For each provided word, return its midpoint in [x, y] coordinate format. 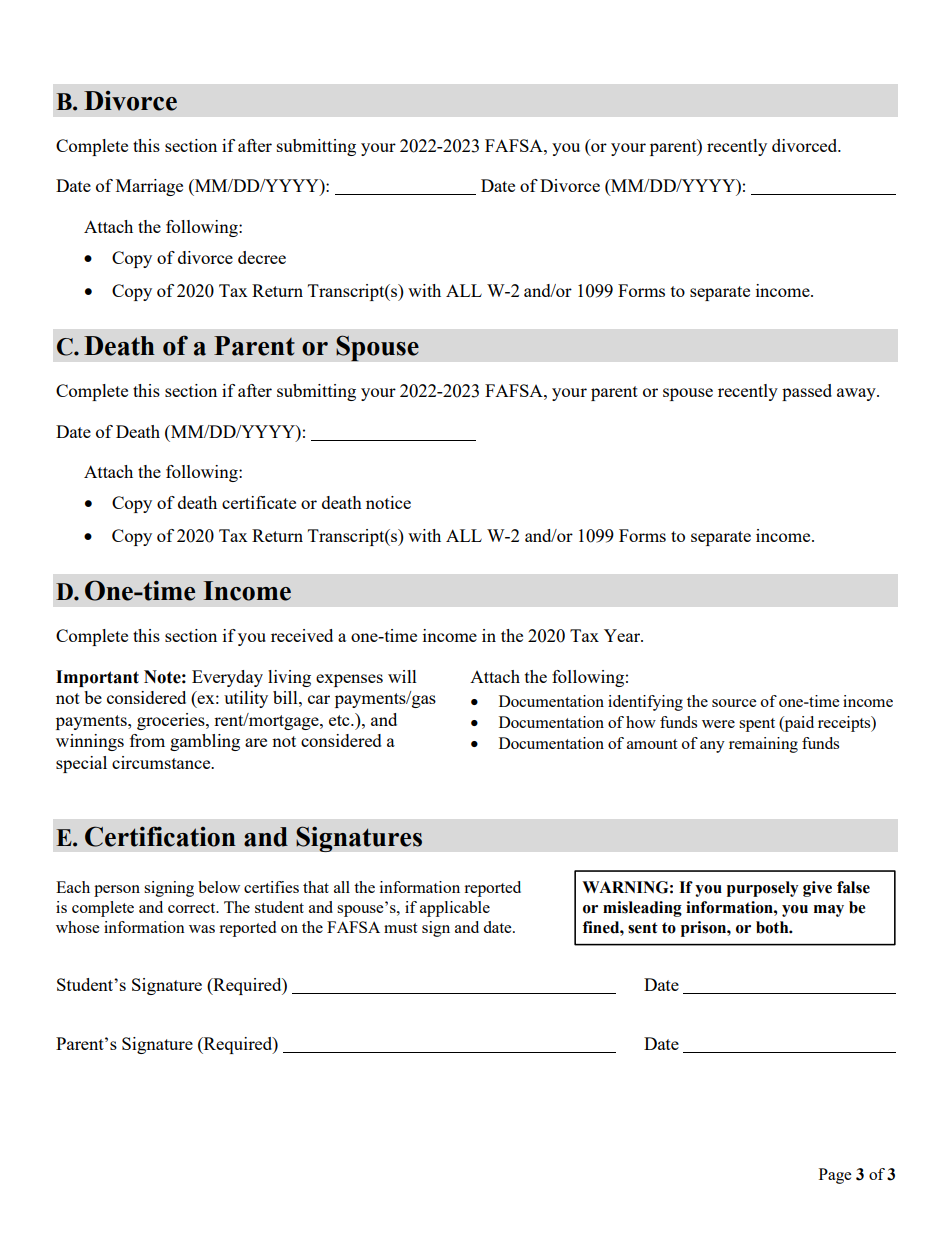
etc [340, 720]
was [202, 929]
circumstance [162, 762]
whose [77, 927]
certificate [259, 502]
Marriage [149, 187]
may [829, 911]
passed [807, 392]
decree [262, 257]
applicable [455, 909]
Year [623, 635]
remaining [763, 745]
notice [388, 502]
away [857, 394]
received [302, 635]
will [402, 676]
